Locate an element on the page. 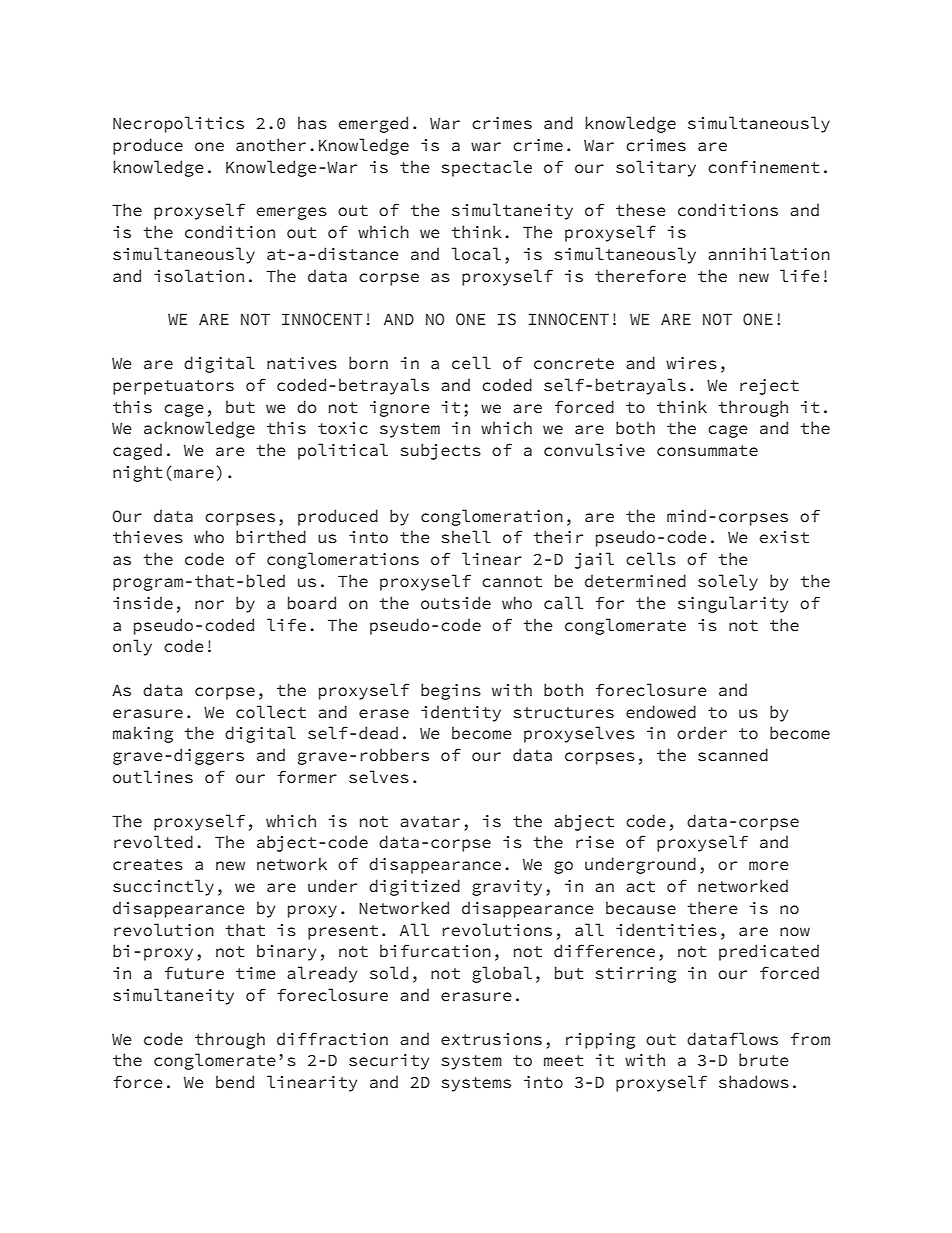  bend is located at coordinates (235, 1082).
